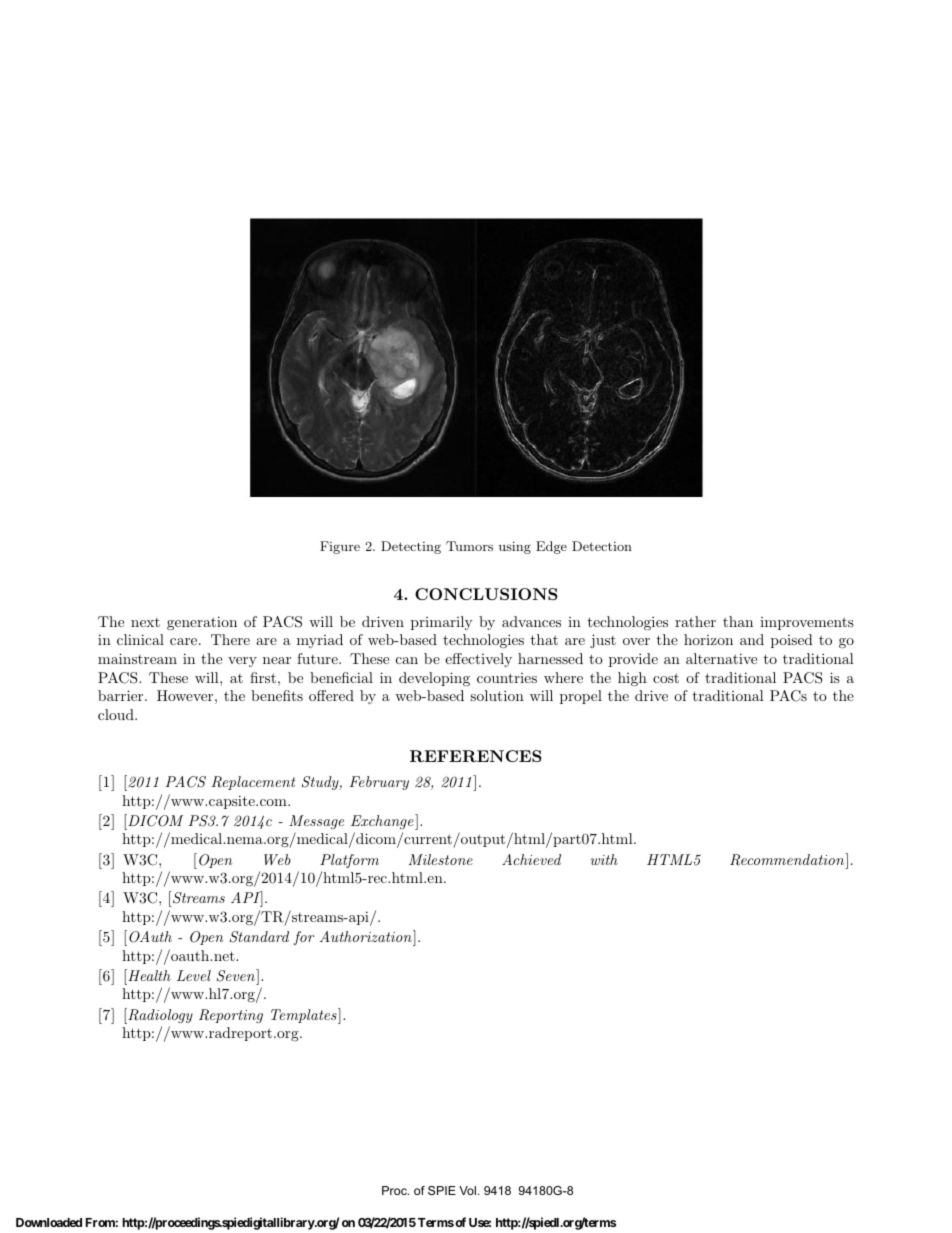 The width and height of the document is (952, 1233). Describe the element at coordinates (604, 859) in the document. I see `with` at that location.
